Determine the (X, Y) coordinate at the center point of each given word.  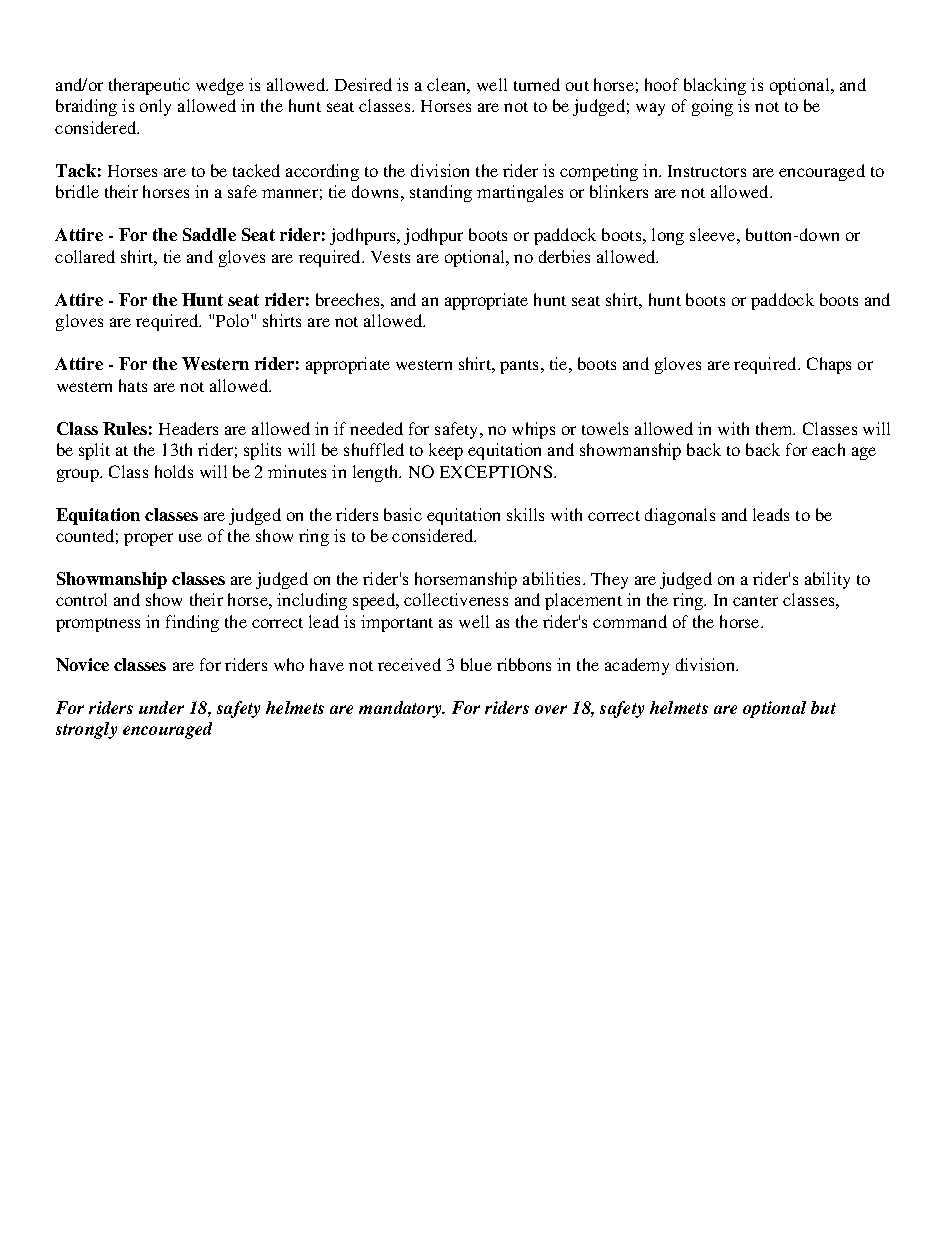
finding (192, 623)
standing (441, 193)
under (161, 707)
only (155, 107)
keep (446, 451)
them (775, 428)
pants (521, 367)
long (668, 236)
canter (755, 601)
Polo (234, 320)
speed (375, 601)
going (712, 107)
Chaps (829, 365)
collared (85, 256)
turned (537, 84)
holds (174, 471)
